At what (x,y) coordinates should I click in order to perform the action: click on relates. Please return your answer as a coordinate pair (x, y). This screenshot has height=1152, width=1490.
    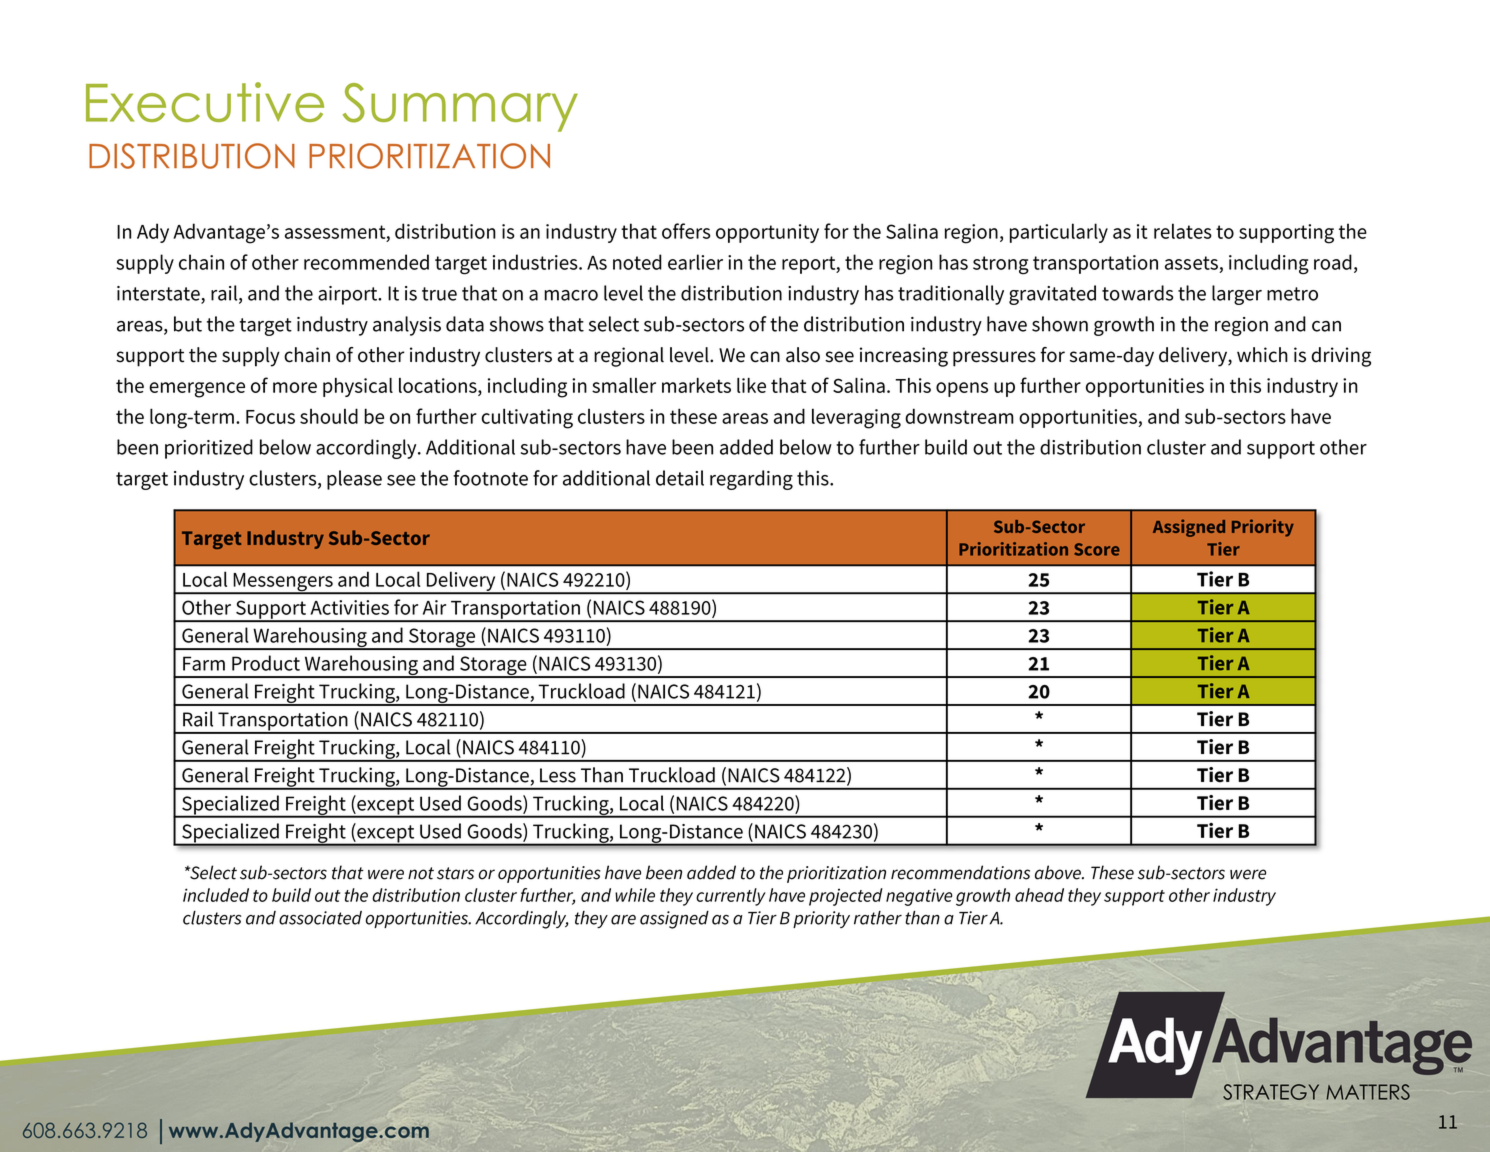
    Looking at the image, I should click on (1183, 231).
